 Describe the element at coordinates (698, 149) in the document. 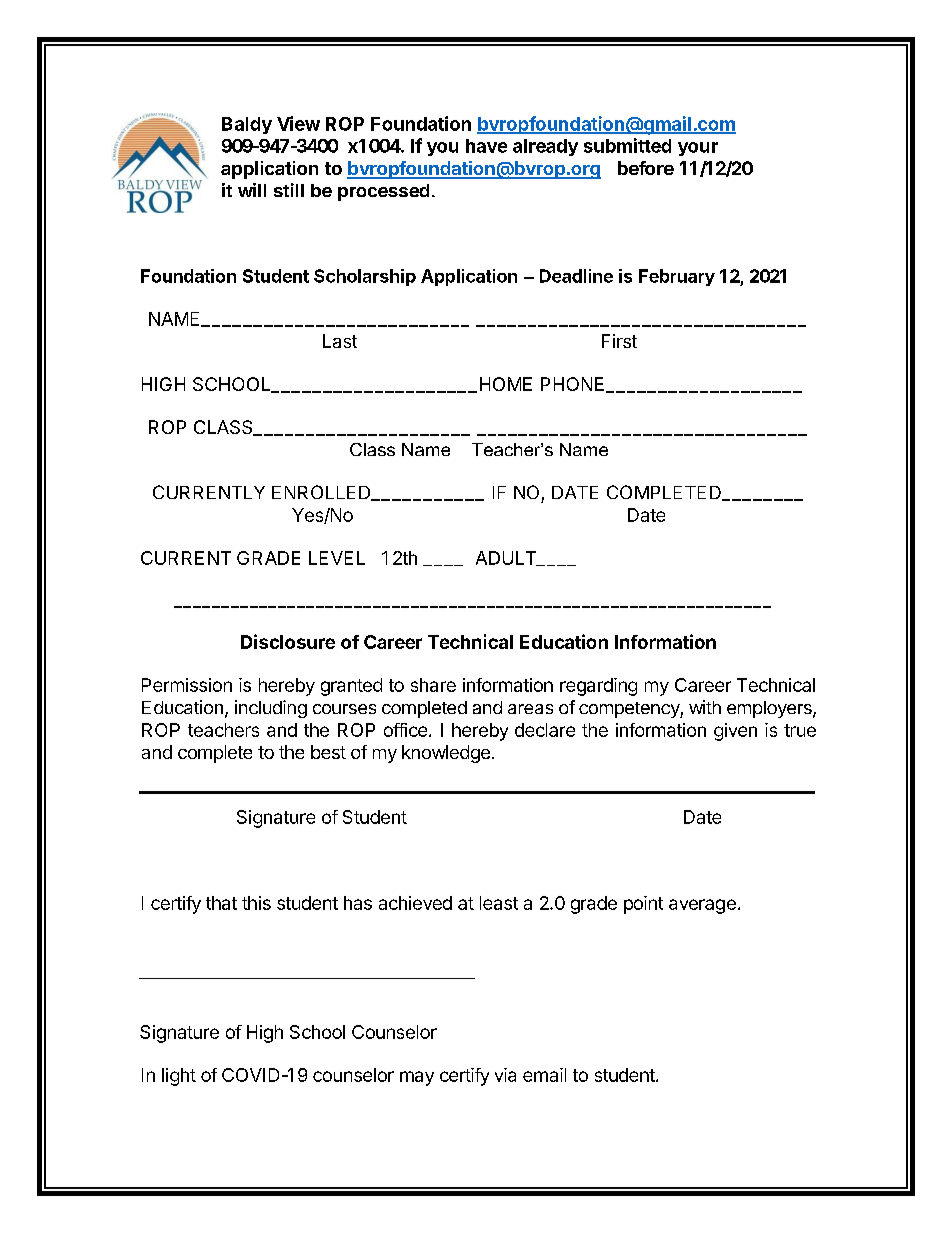

I see `your` at that location.
